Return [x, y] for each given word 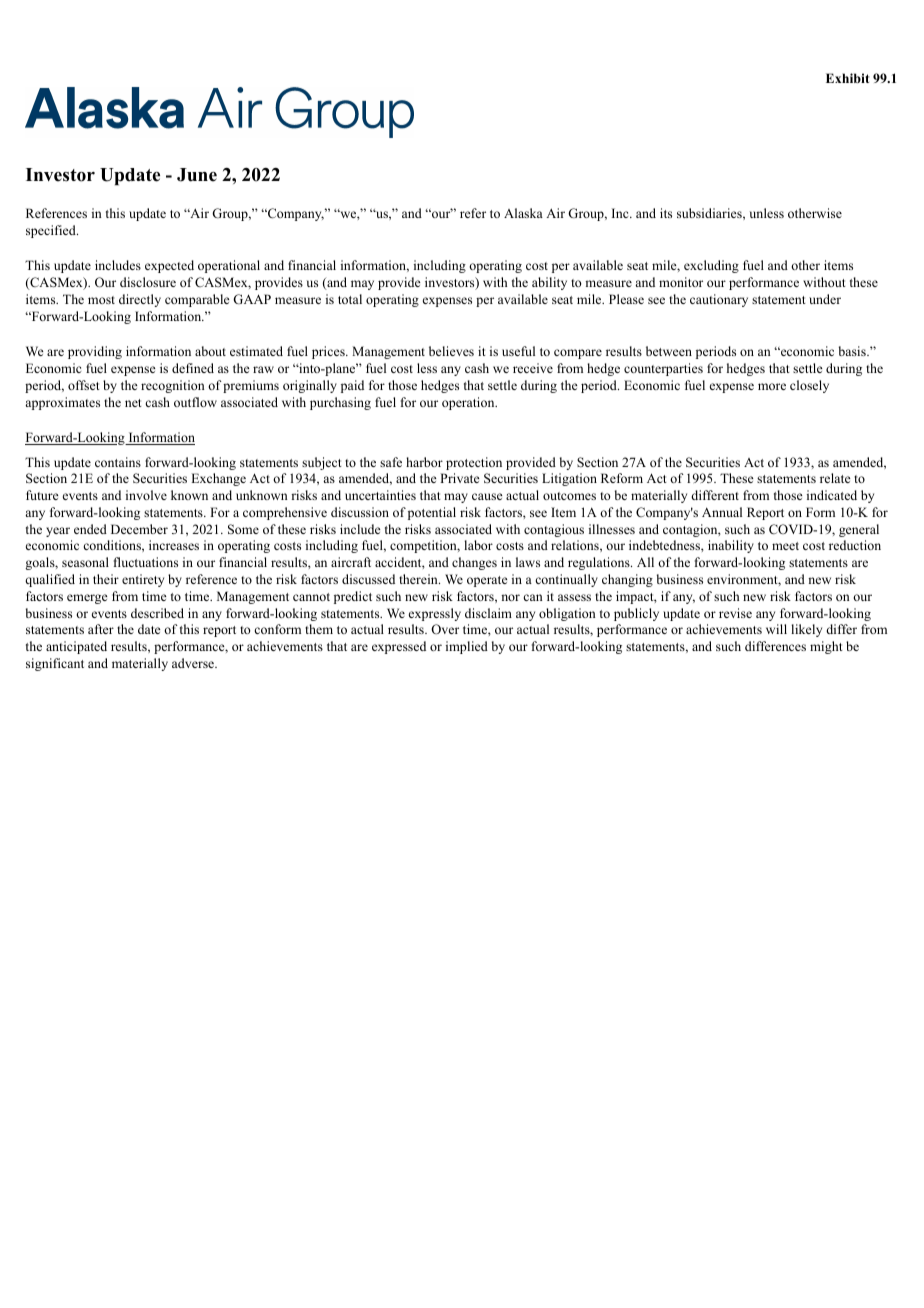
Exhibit [848, 78]
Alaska [523, 213]
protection [474, 463]
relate [835, 478]
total [350, 299]
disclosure [148, 282]
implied [467, 647]
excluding [711, 266]
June [197, 175]
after [101, 629]
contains [118, 462]
